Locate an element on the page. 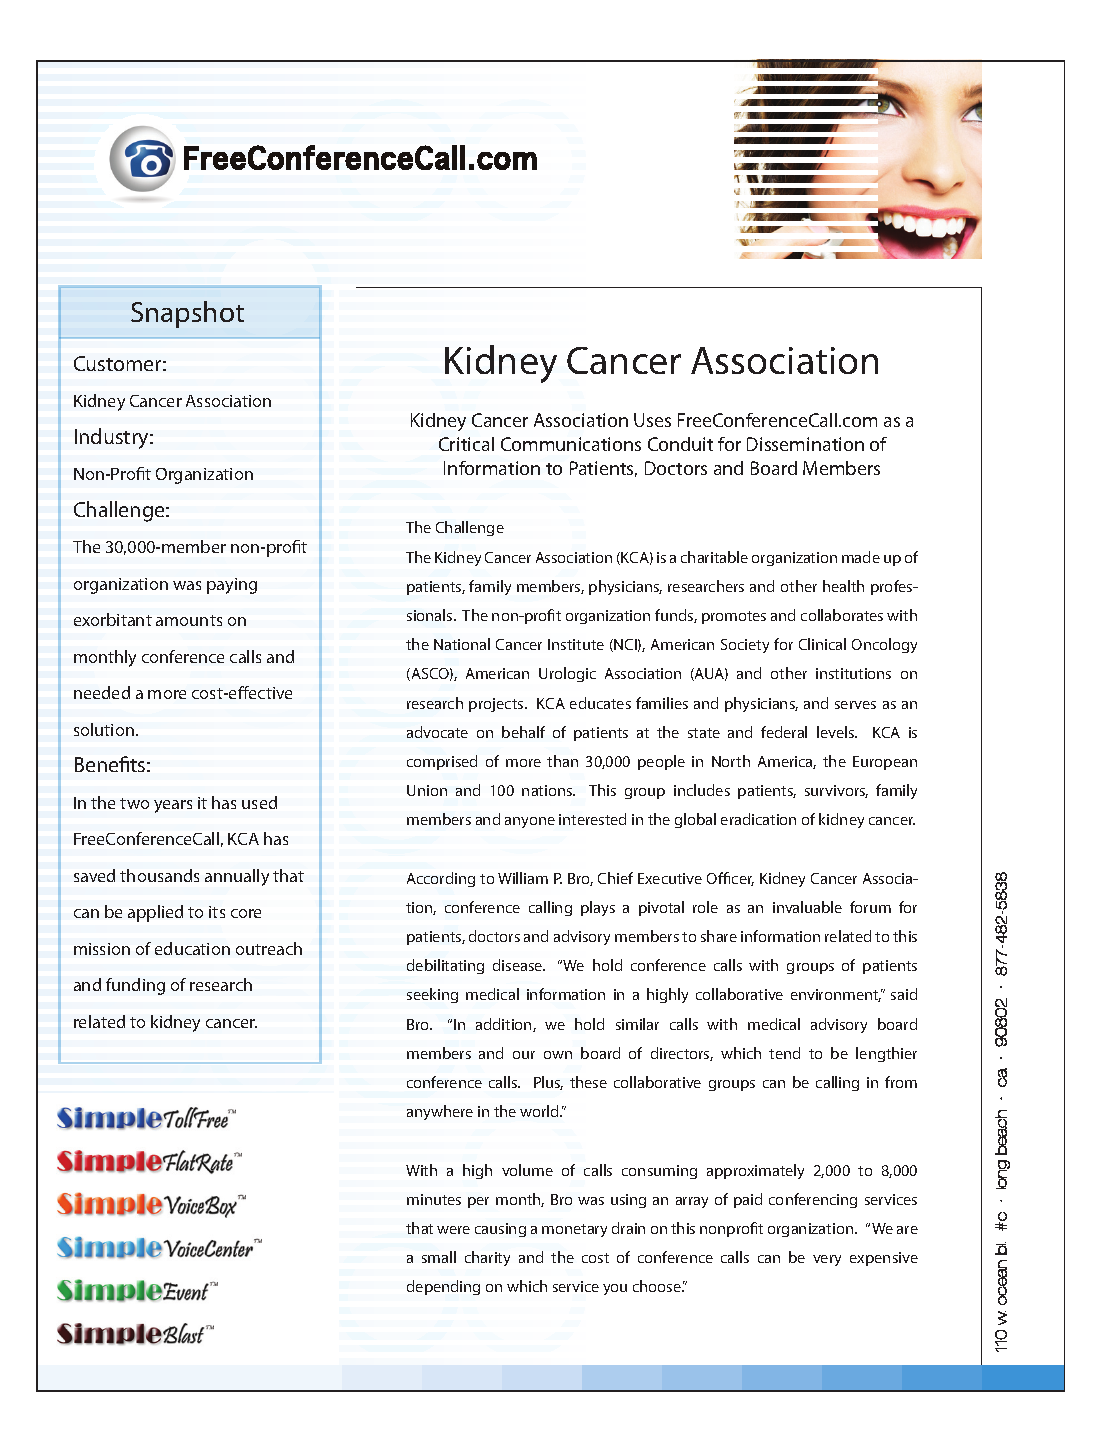  funding is located at coordinates (135, 986).
